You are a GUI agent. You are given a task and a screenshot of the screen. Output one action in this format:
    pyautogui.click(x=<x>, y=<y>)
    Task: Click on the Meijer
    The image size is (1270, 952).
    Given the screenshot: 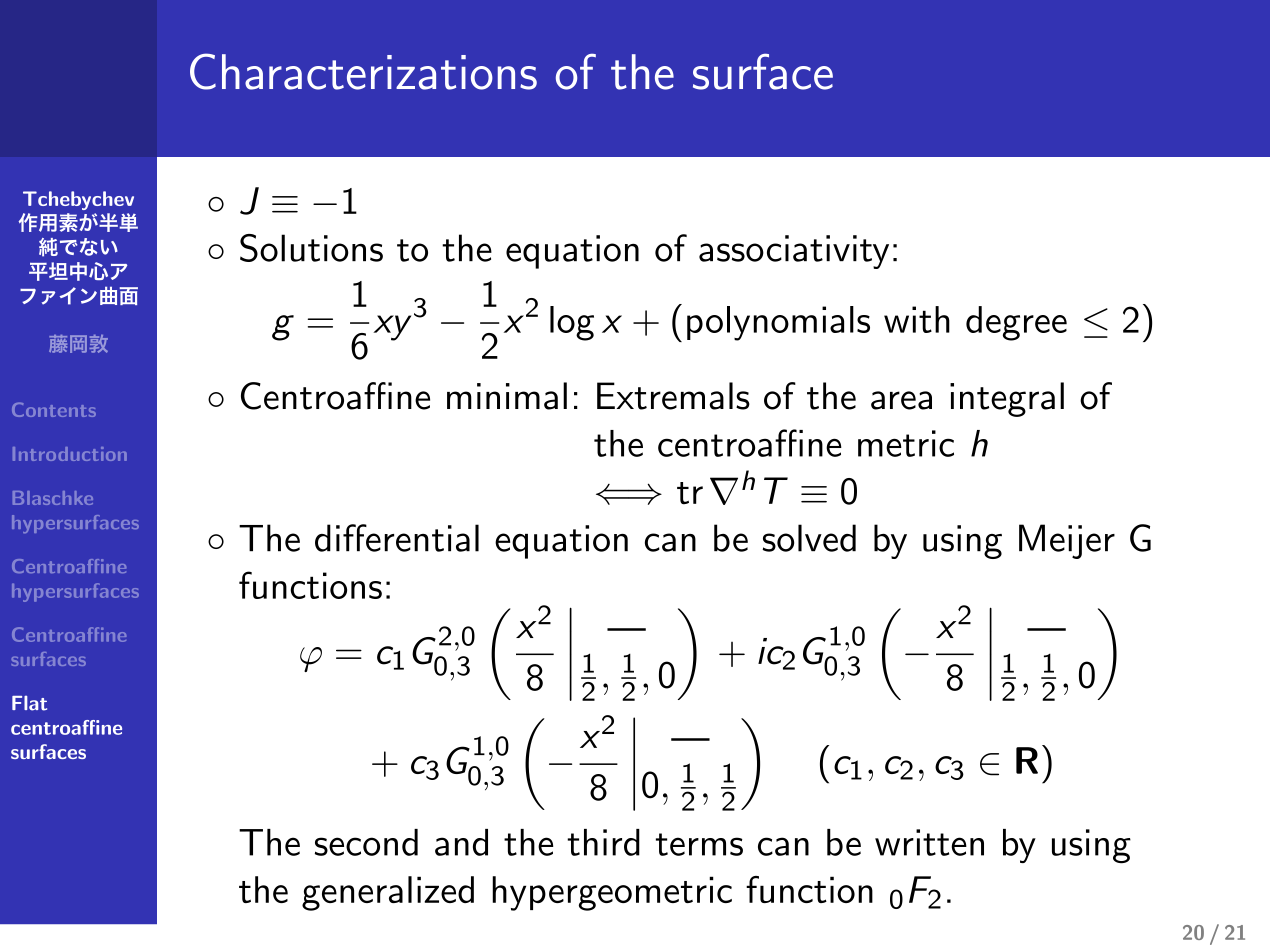 What is the action you would take?
    pyautogui.click(x=1067, y=541)
